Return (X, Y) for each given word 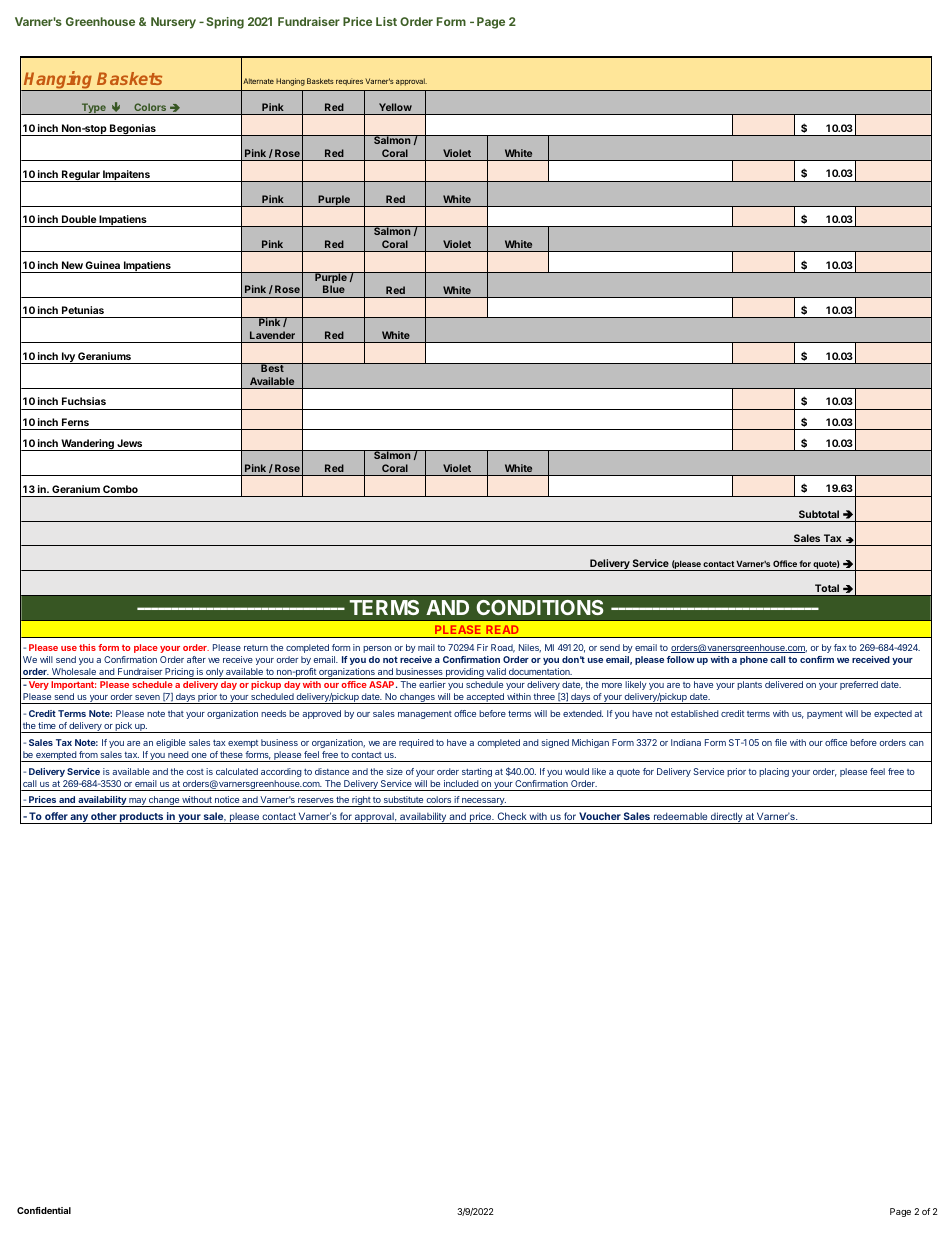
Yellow (395, 107)
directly (727, 818)
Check (512, 816)
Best (272, 367)
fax (840, 647)
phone (754, 660)
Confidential (44, 1210)
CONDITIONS (540, 607)
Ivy (68, 358)
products (142, 818)
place (146, 648)
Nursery (173, 23)
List (386, 21)
